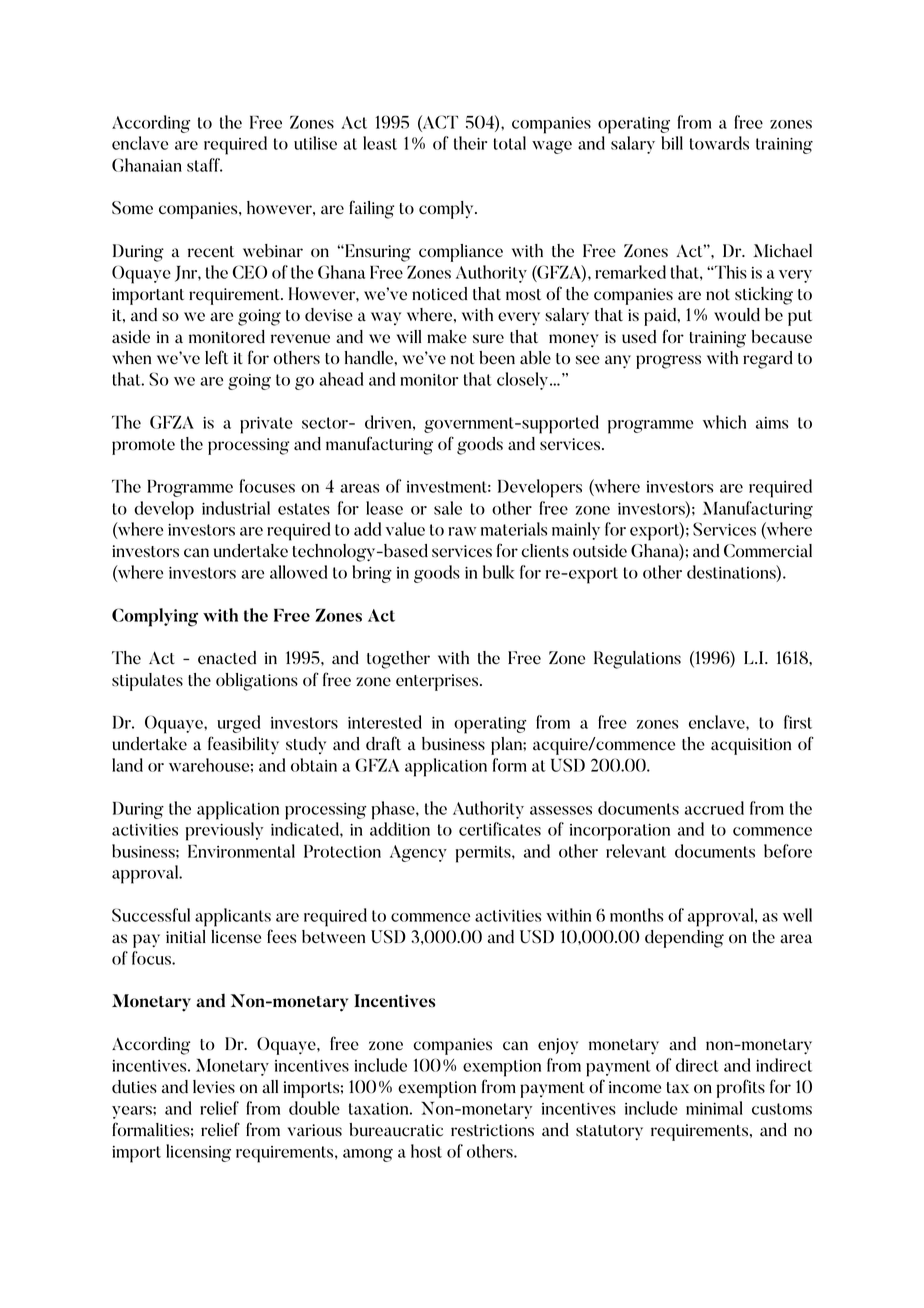 The height and width of the screenshot is (1308, 924). I want to click on licensing, so click(198, 1153).
